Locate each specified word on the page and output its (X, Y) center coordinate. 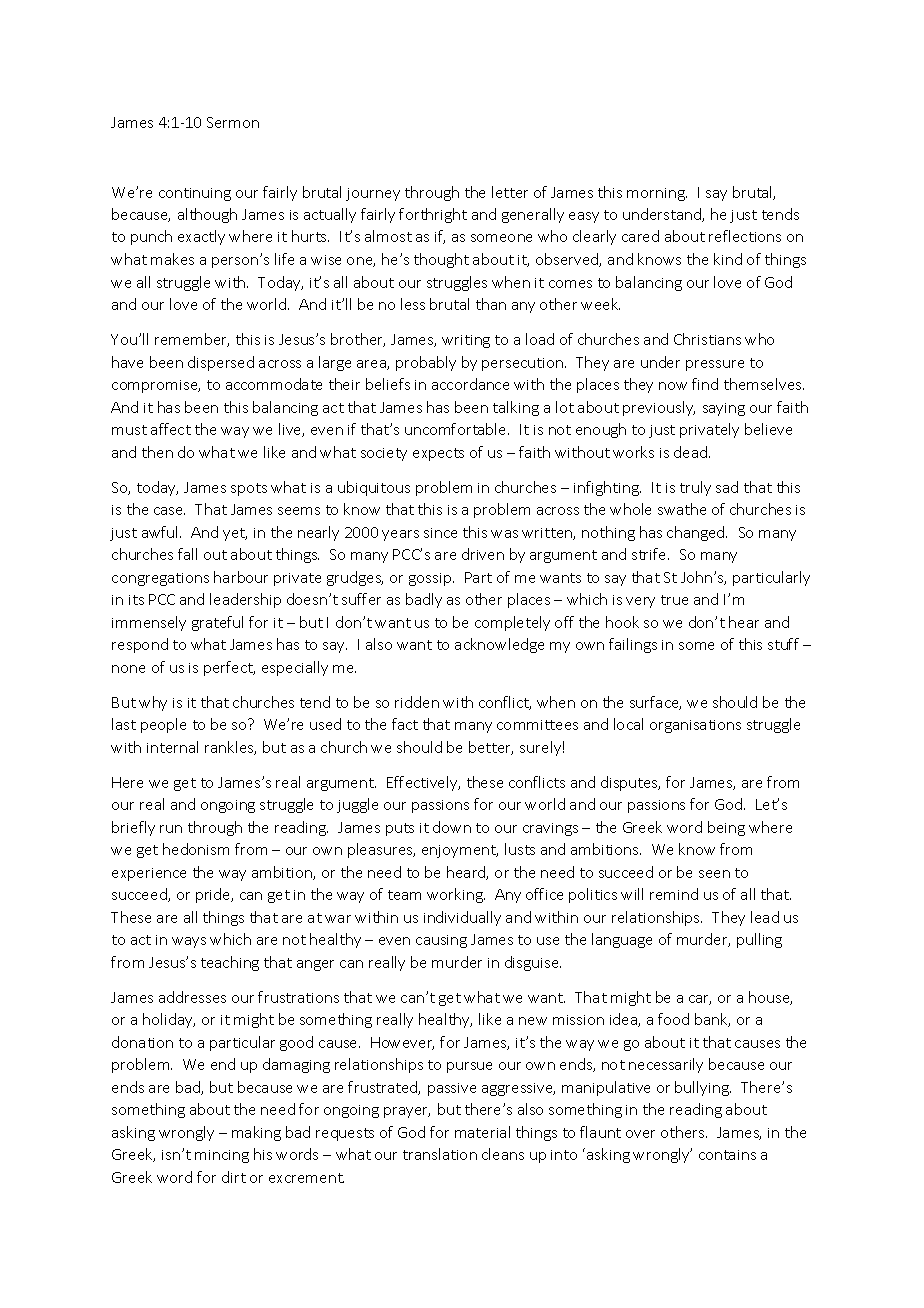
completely (512, 623)
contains (727, 1155)
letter (510, 192)
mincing (222, 1156)
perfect (229, 668)
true (674, 600)
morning (657, 194)
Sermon (233, 122)
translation (440, 1154)
